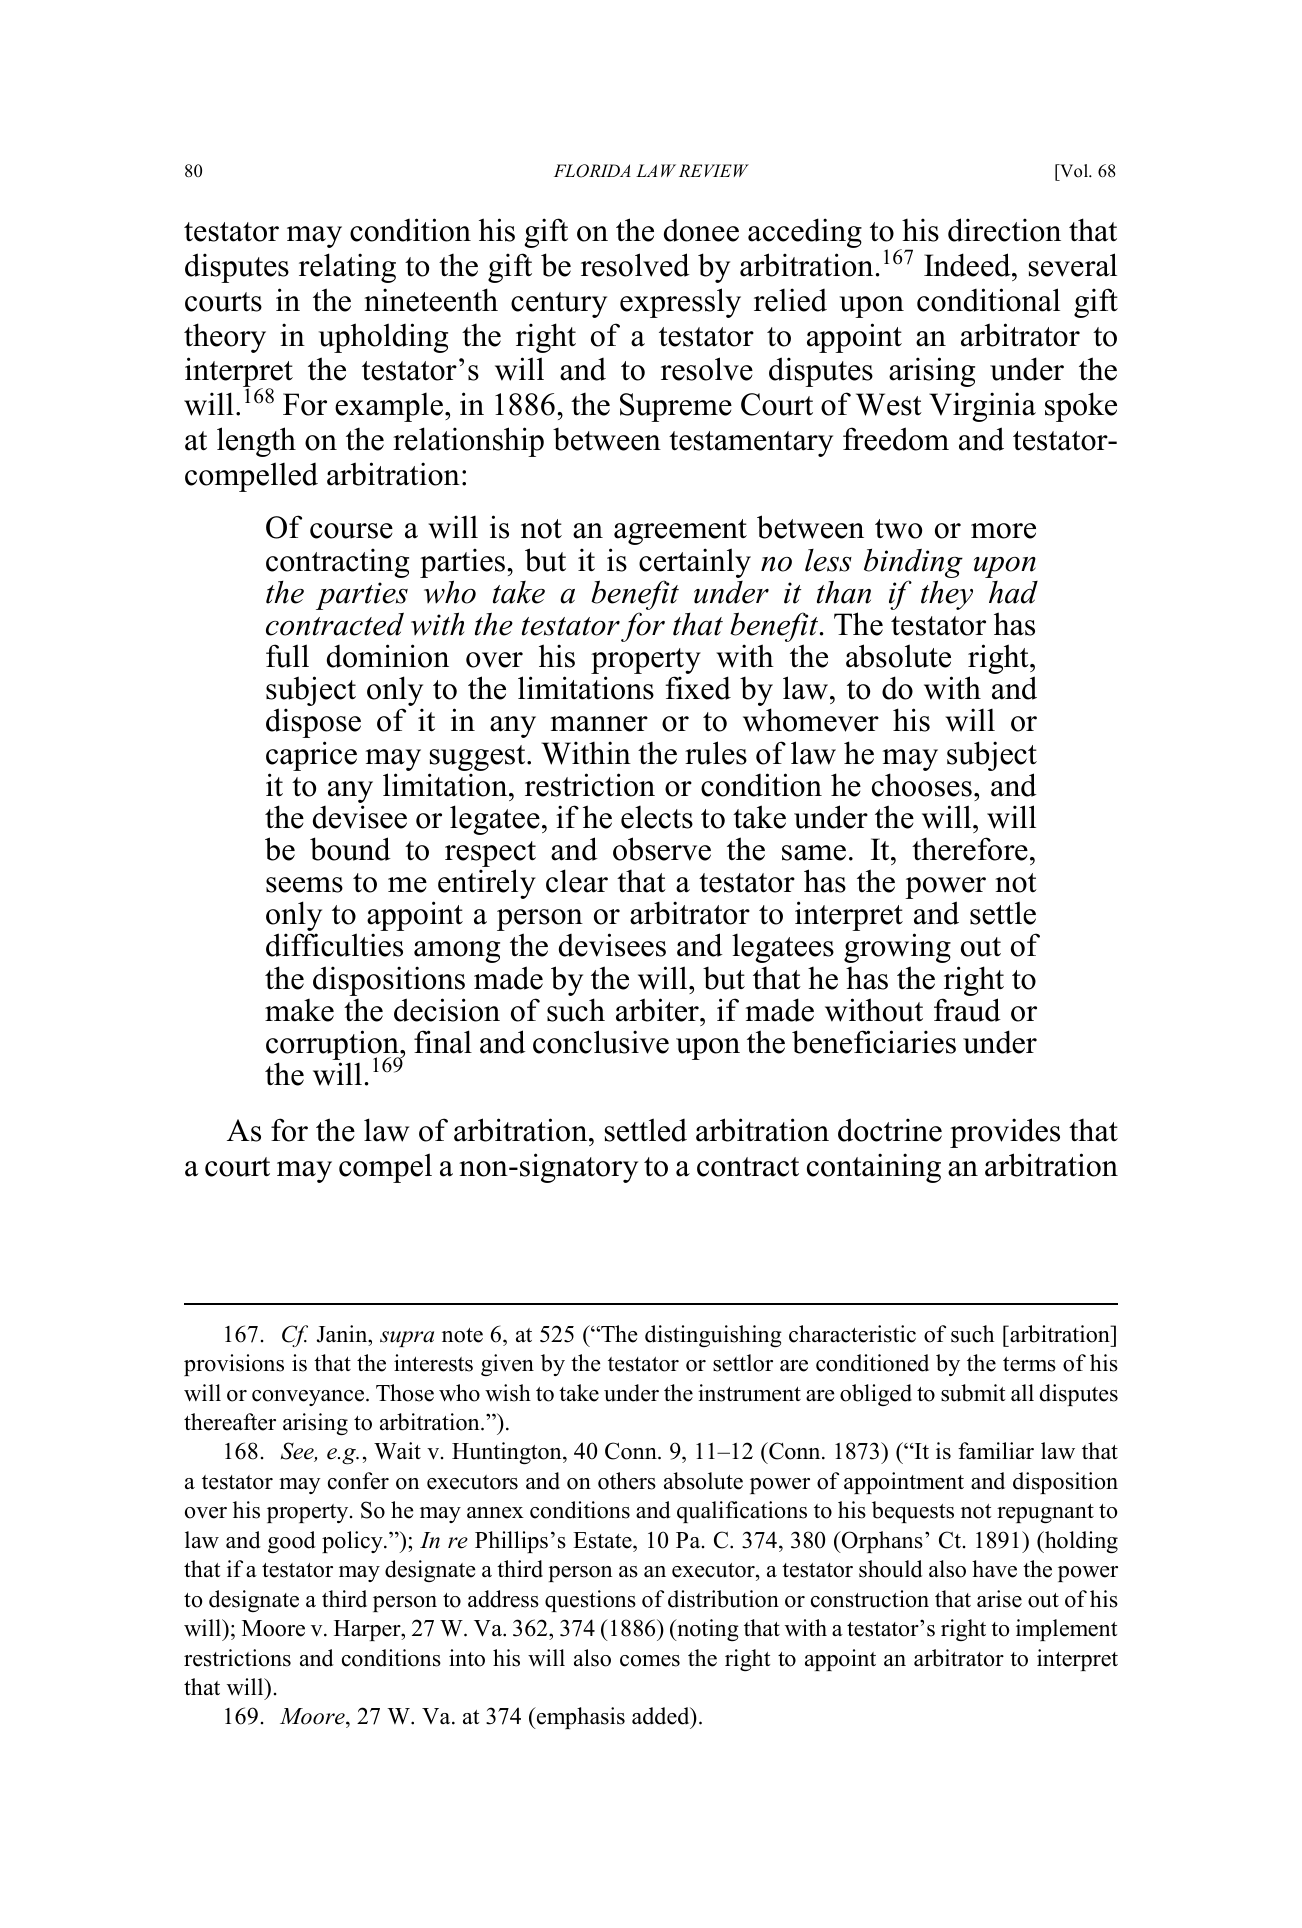 This screenshot has width=1302, height=1928. I want to click on direction, so click(1004, 230).
